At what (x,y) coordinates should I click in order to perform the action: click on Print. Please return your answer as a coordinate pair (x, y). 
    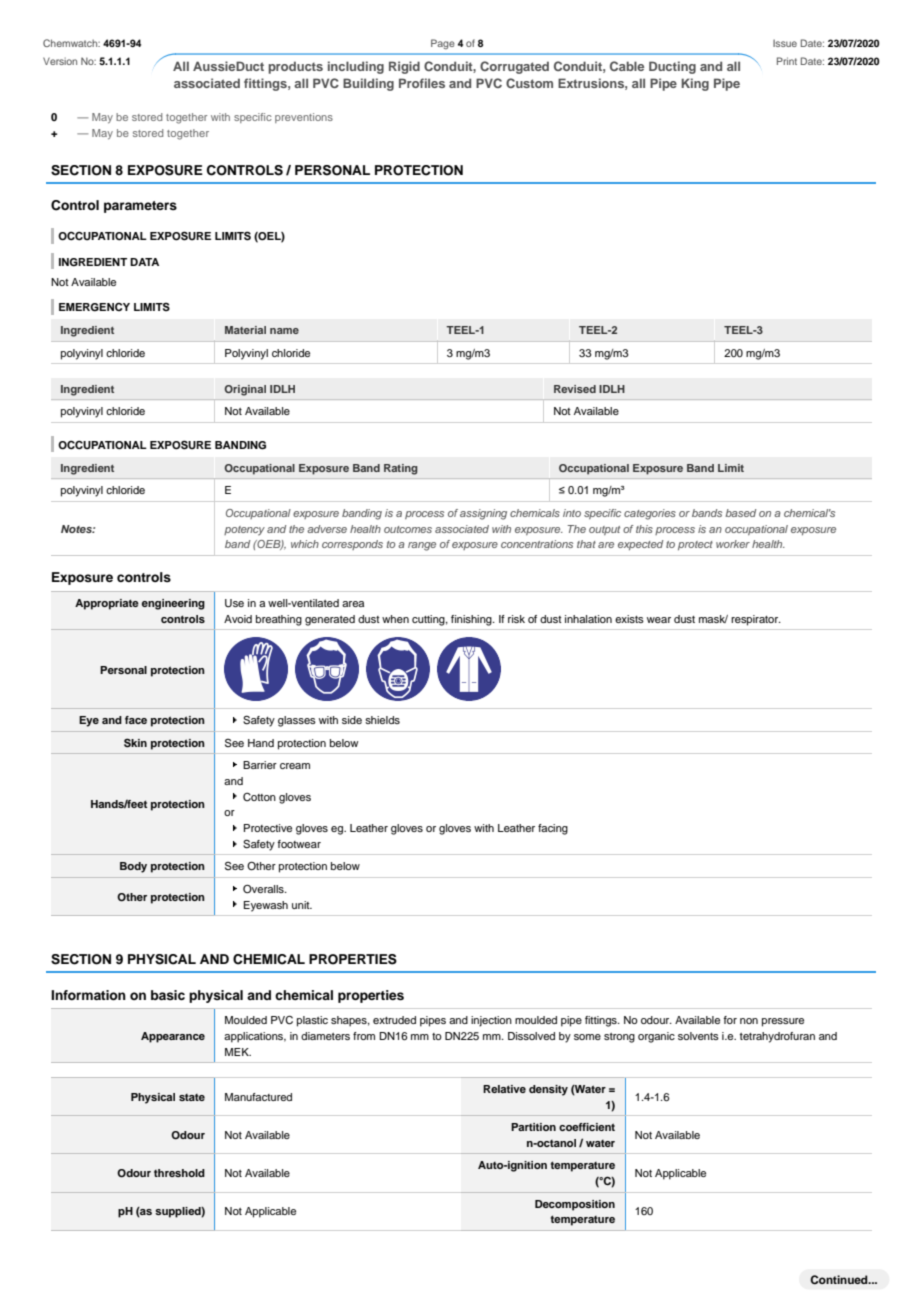
    Looking at the image, I should click on (787, 61).
